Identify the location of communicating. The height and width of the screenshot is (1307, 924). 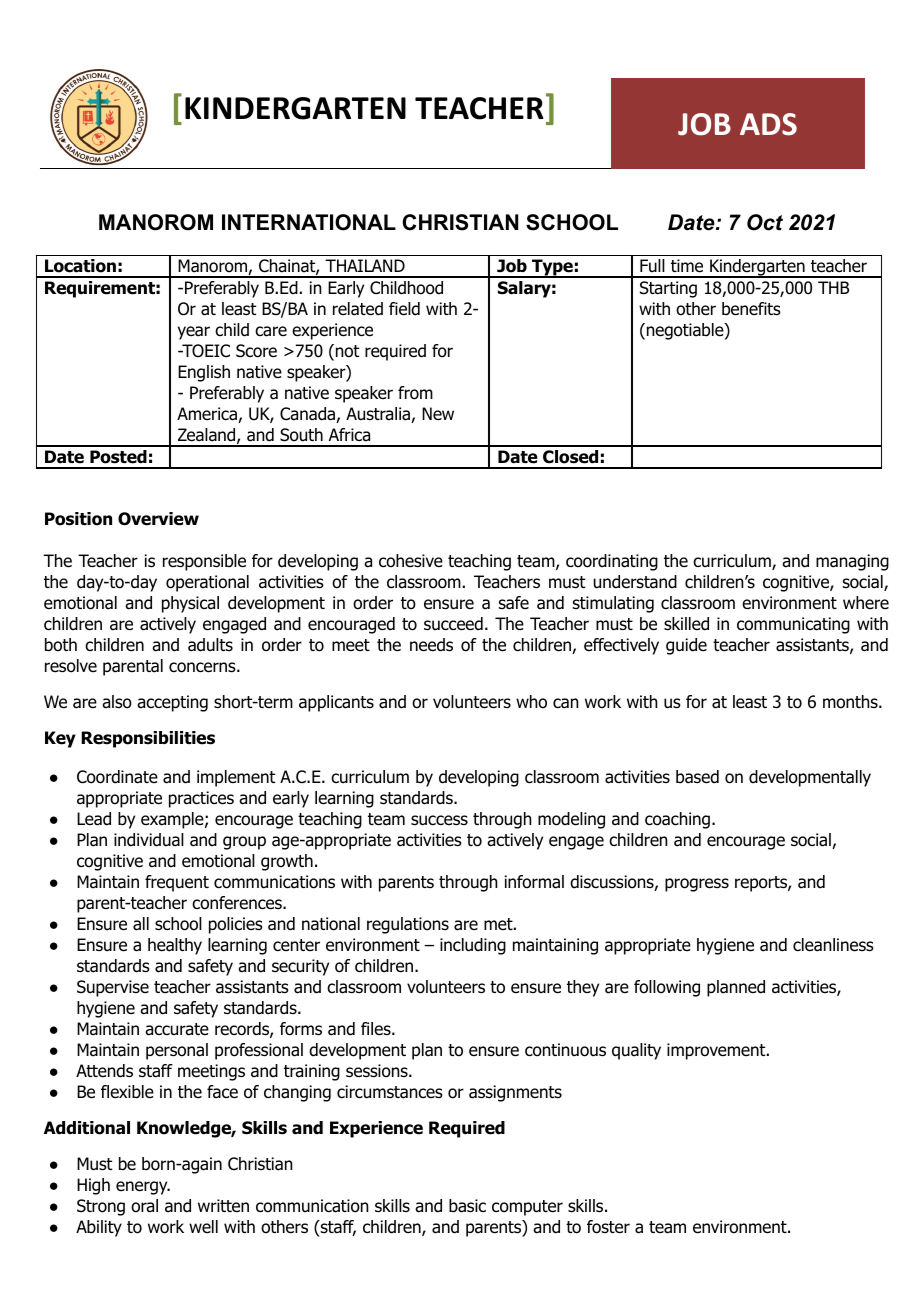
(793, 625).
